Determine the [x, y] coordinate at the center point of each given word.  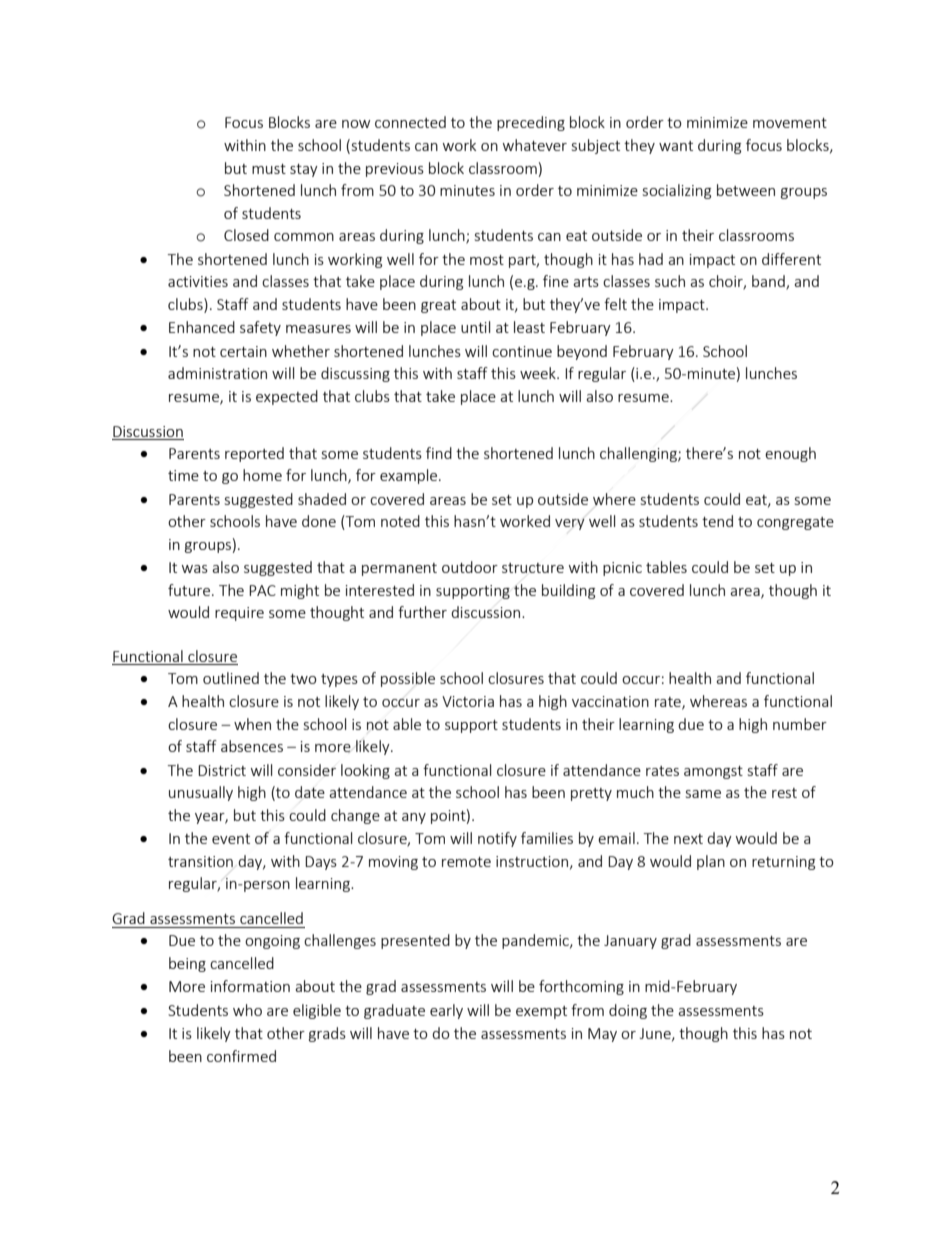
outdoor [470, 567]
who [247, 1010]
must [269, 169]
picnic [622, 569]
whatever [535, 145]
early [446, 1011]
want [676, 146]
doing [628, 1011]
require [239, 614]
